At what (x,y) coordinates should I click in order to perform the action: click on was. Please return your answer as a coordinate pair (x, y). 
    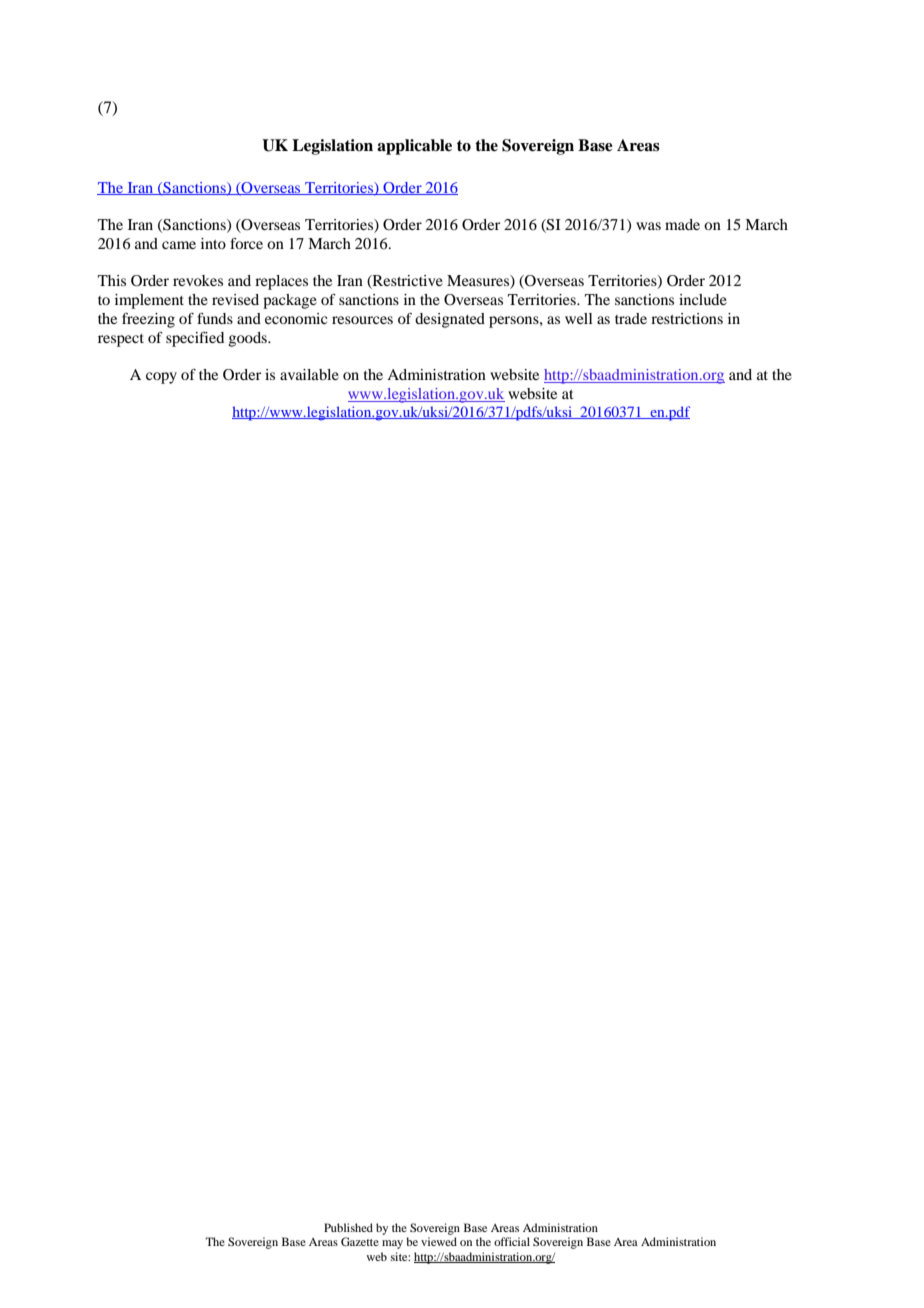
    Looking at the image, I should click on (648, 226).
